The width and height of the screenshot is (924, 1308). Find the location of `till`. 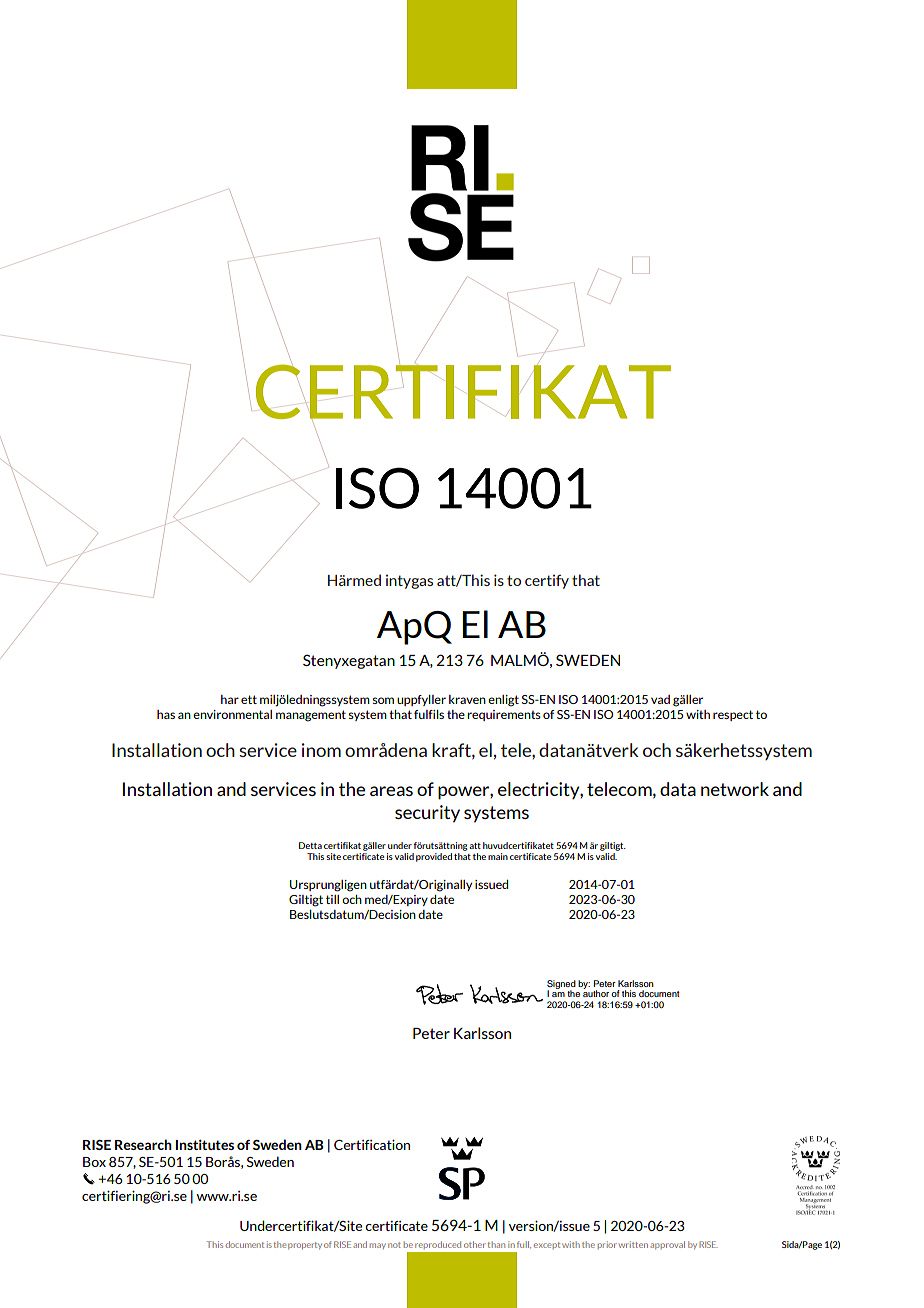

till is located at coordinates (332, 899).
